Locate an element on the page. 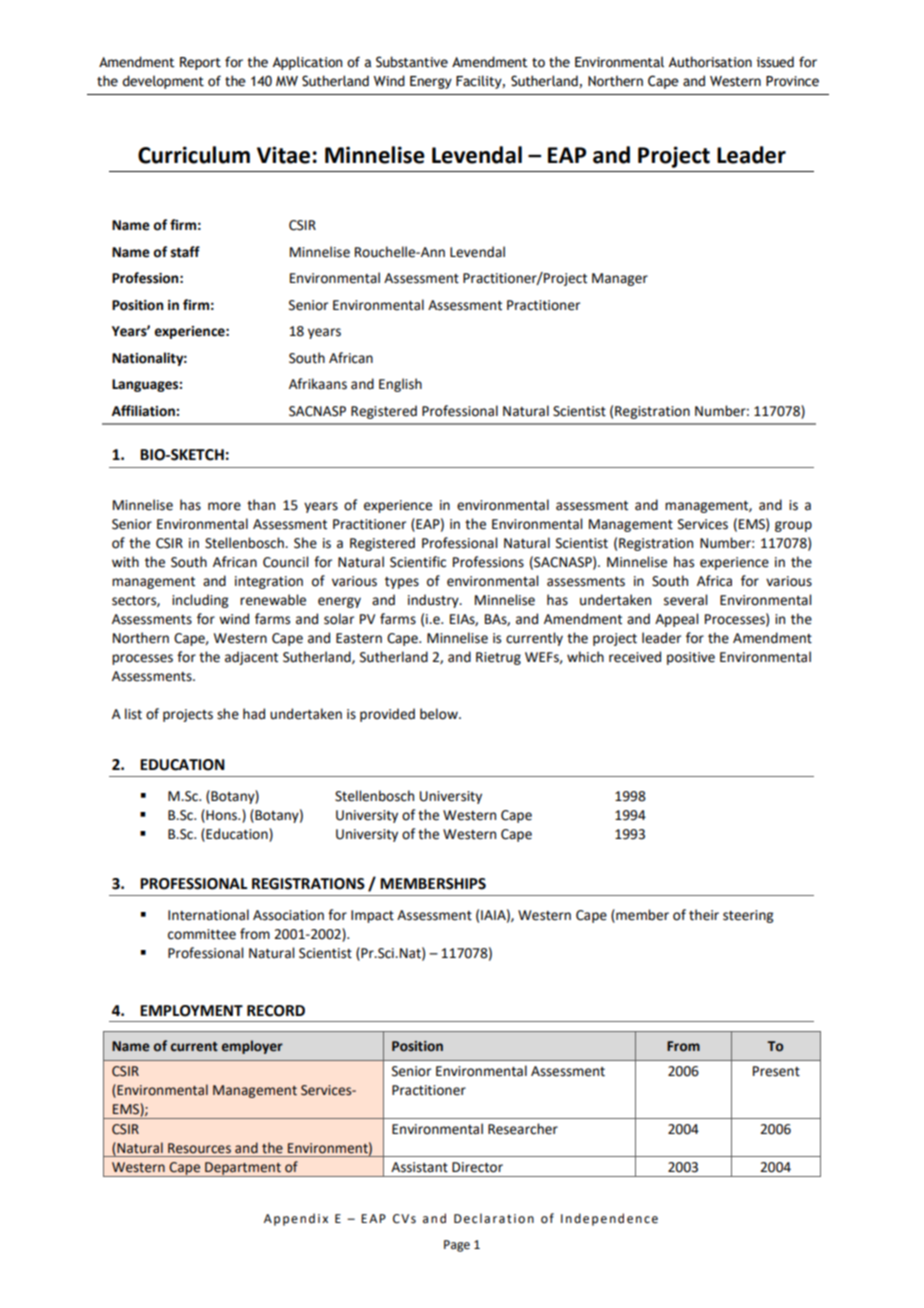 Image resolution: width=924 pixels, height=1308 pixels. Impact is located at coordinates (372, 916).
